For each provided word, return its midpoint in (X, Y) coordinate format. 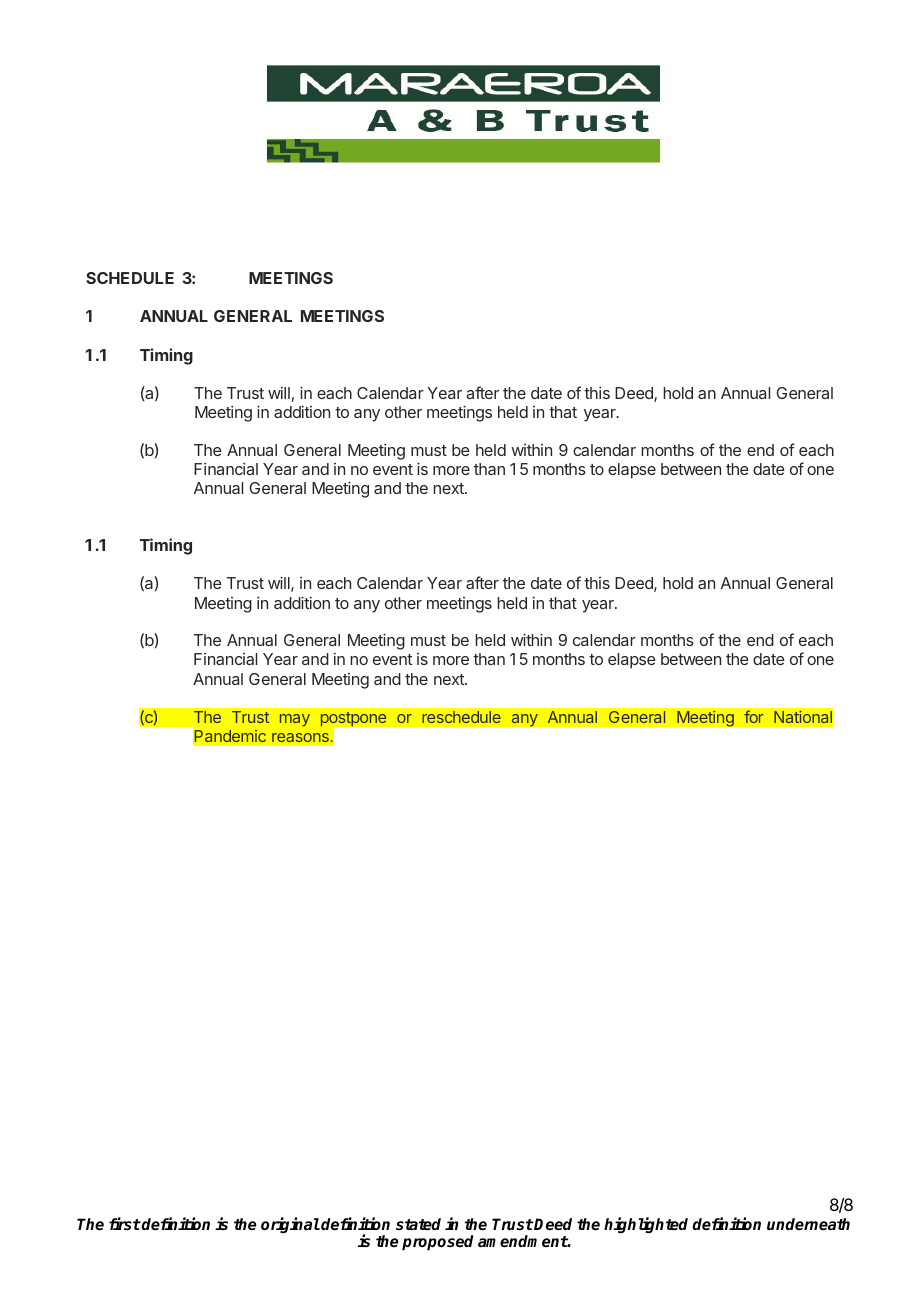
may (295, 720)
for (754, 717)
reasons (300, 737)
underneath (808, 1224)
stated (418, 1224)
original (290, 1225)
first (125, 1223)
